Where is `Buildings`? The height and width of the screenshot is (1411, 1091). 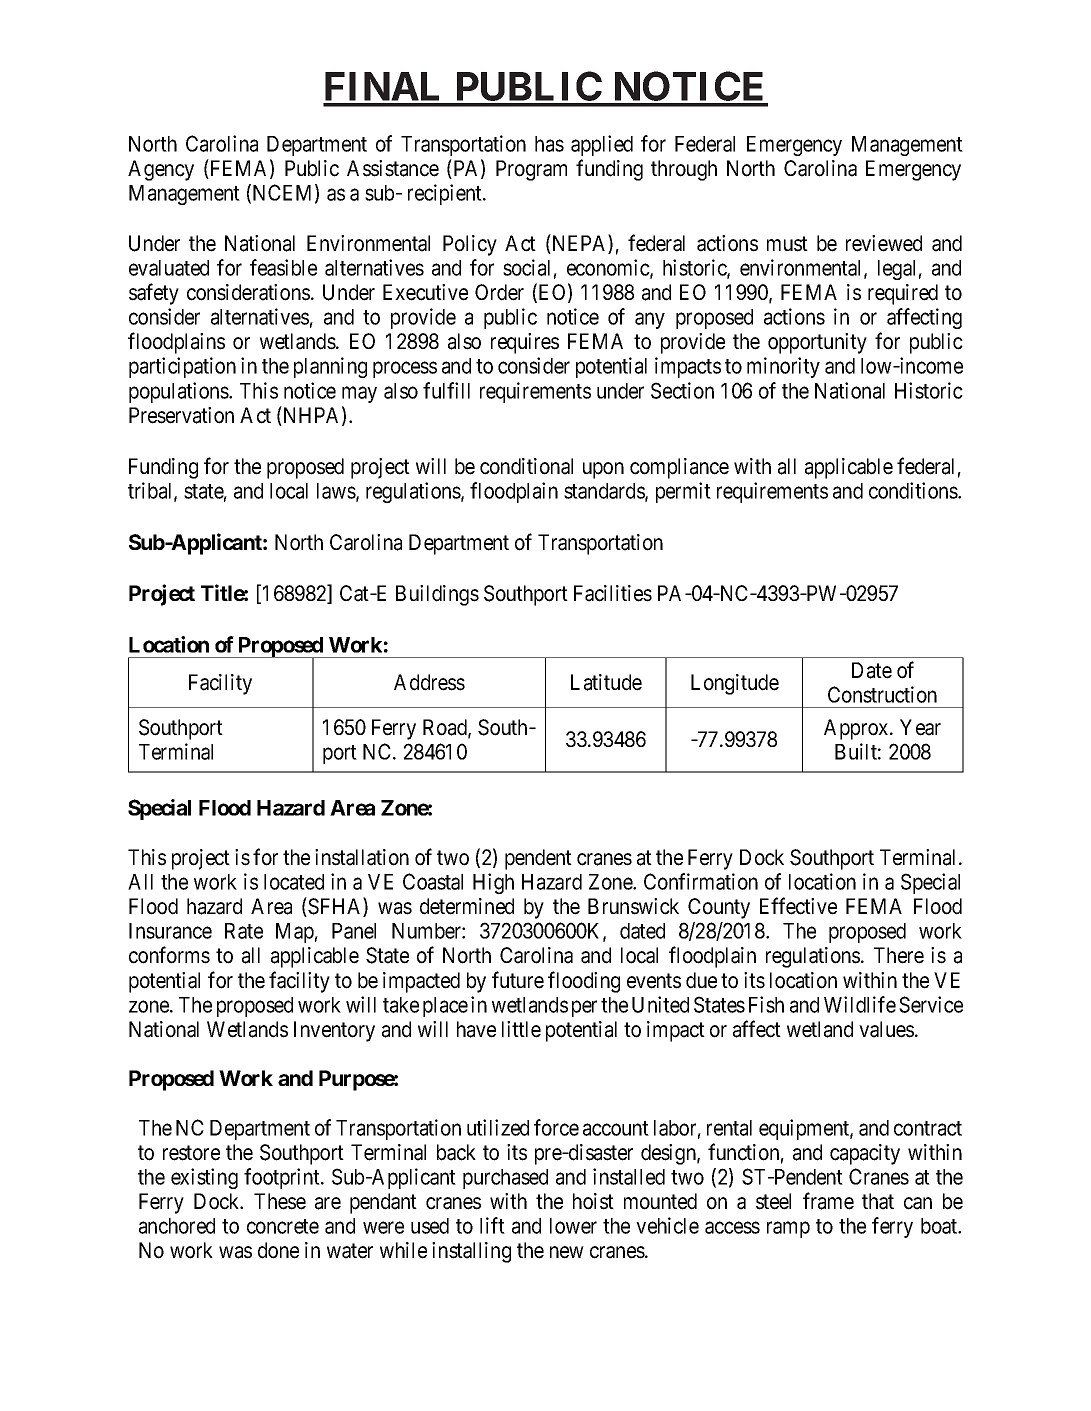 Buildings is located at coordinates (437, 595).
